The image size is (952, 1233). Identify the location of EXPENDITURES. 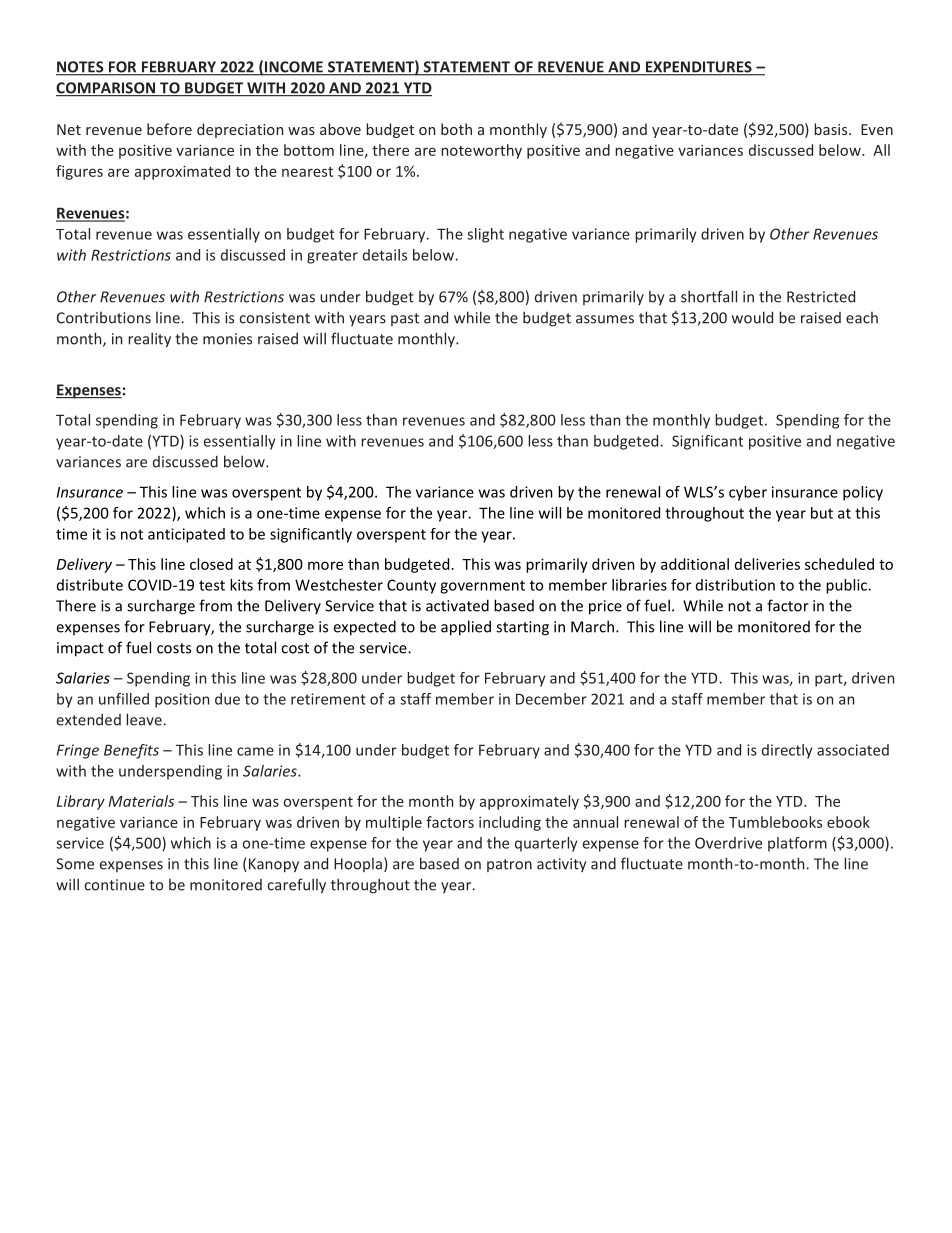
(698, 68).
